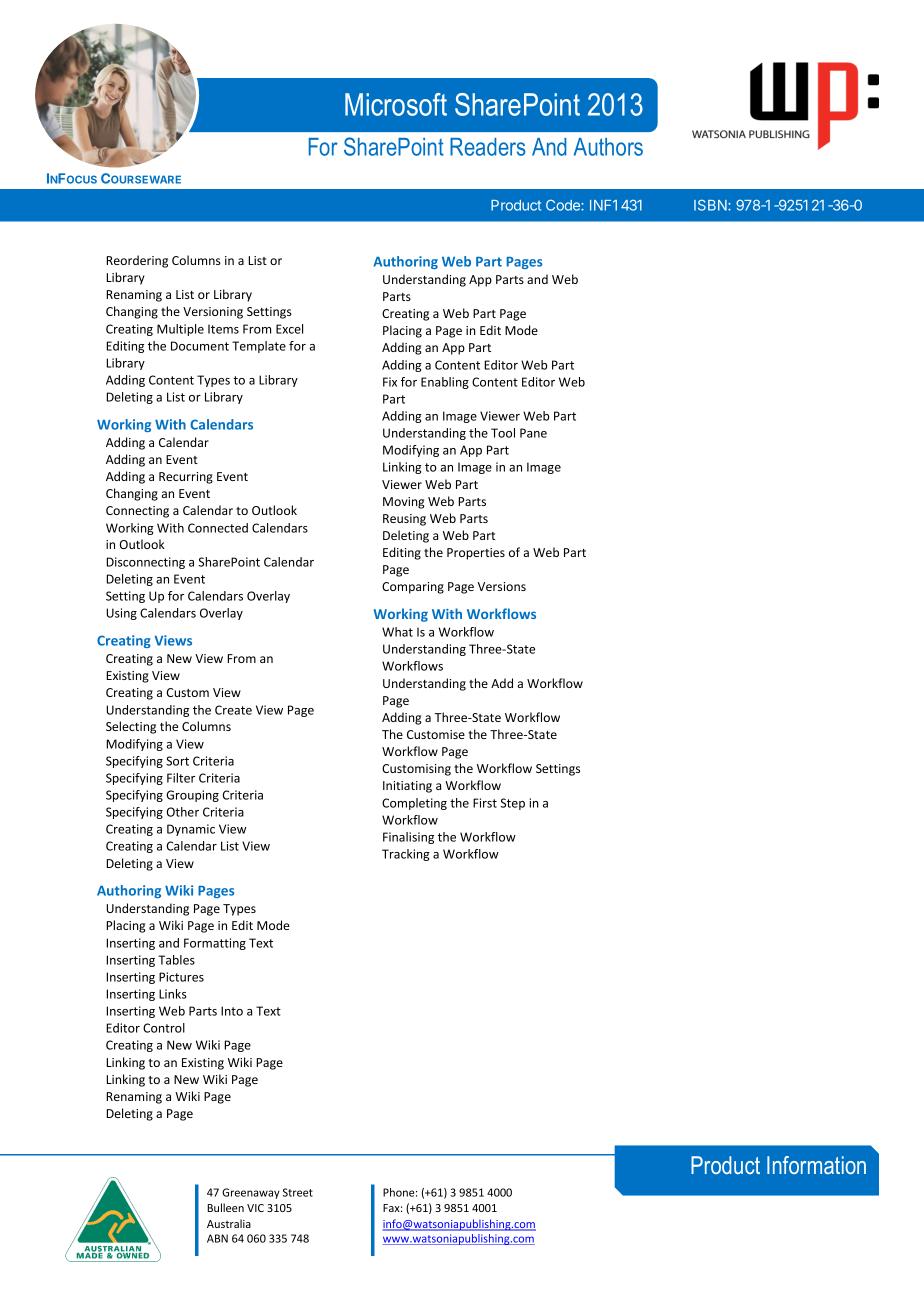 The width and height of the screenshot is (924, 1308). What do you see at coordinates (225, 1207) in the screenshot?
I see `Bulleen` at bounding box center [225, 1207].
